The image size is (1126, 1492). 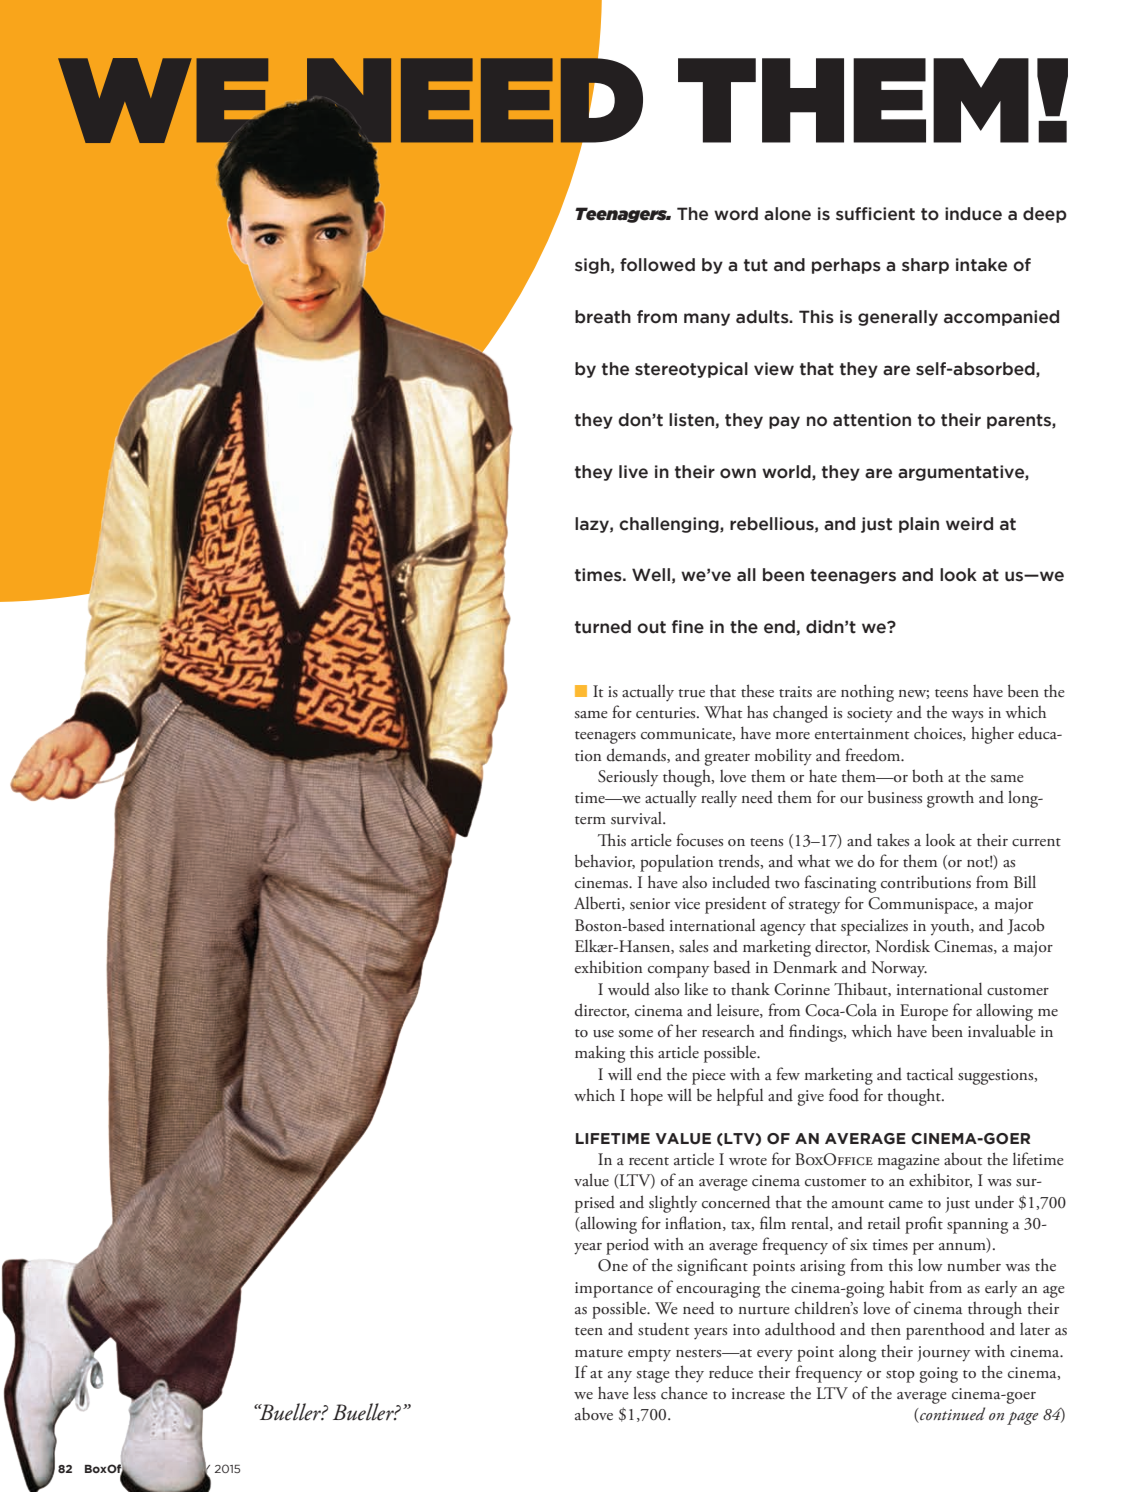 I want to click on perhaps, so click(x=846, y=266).
